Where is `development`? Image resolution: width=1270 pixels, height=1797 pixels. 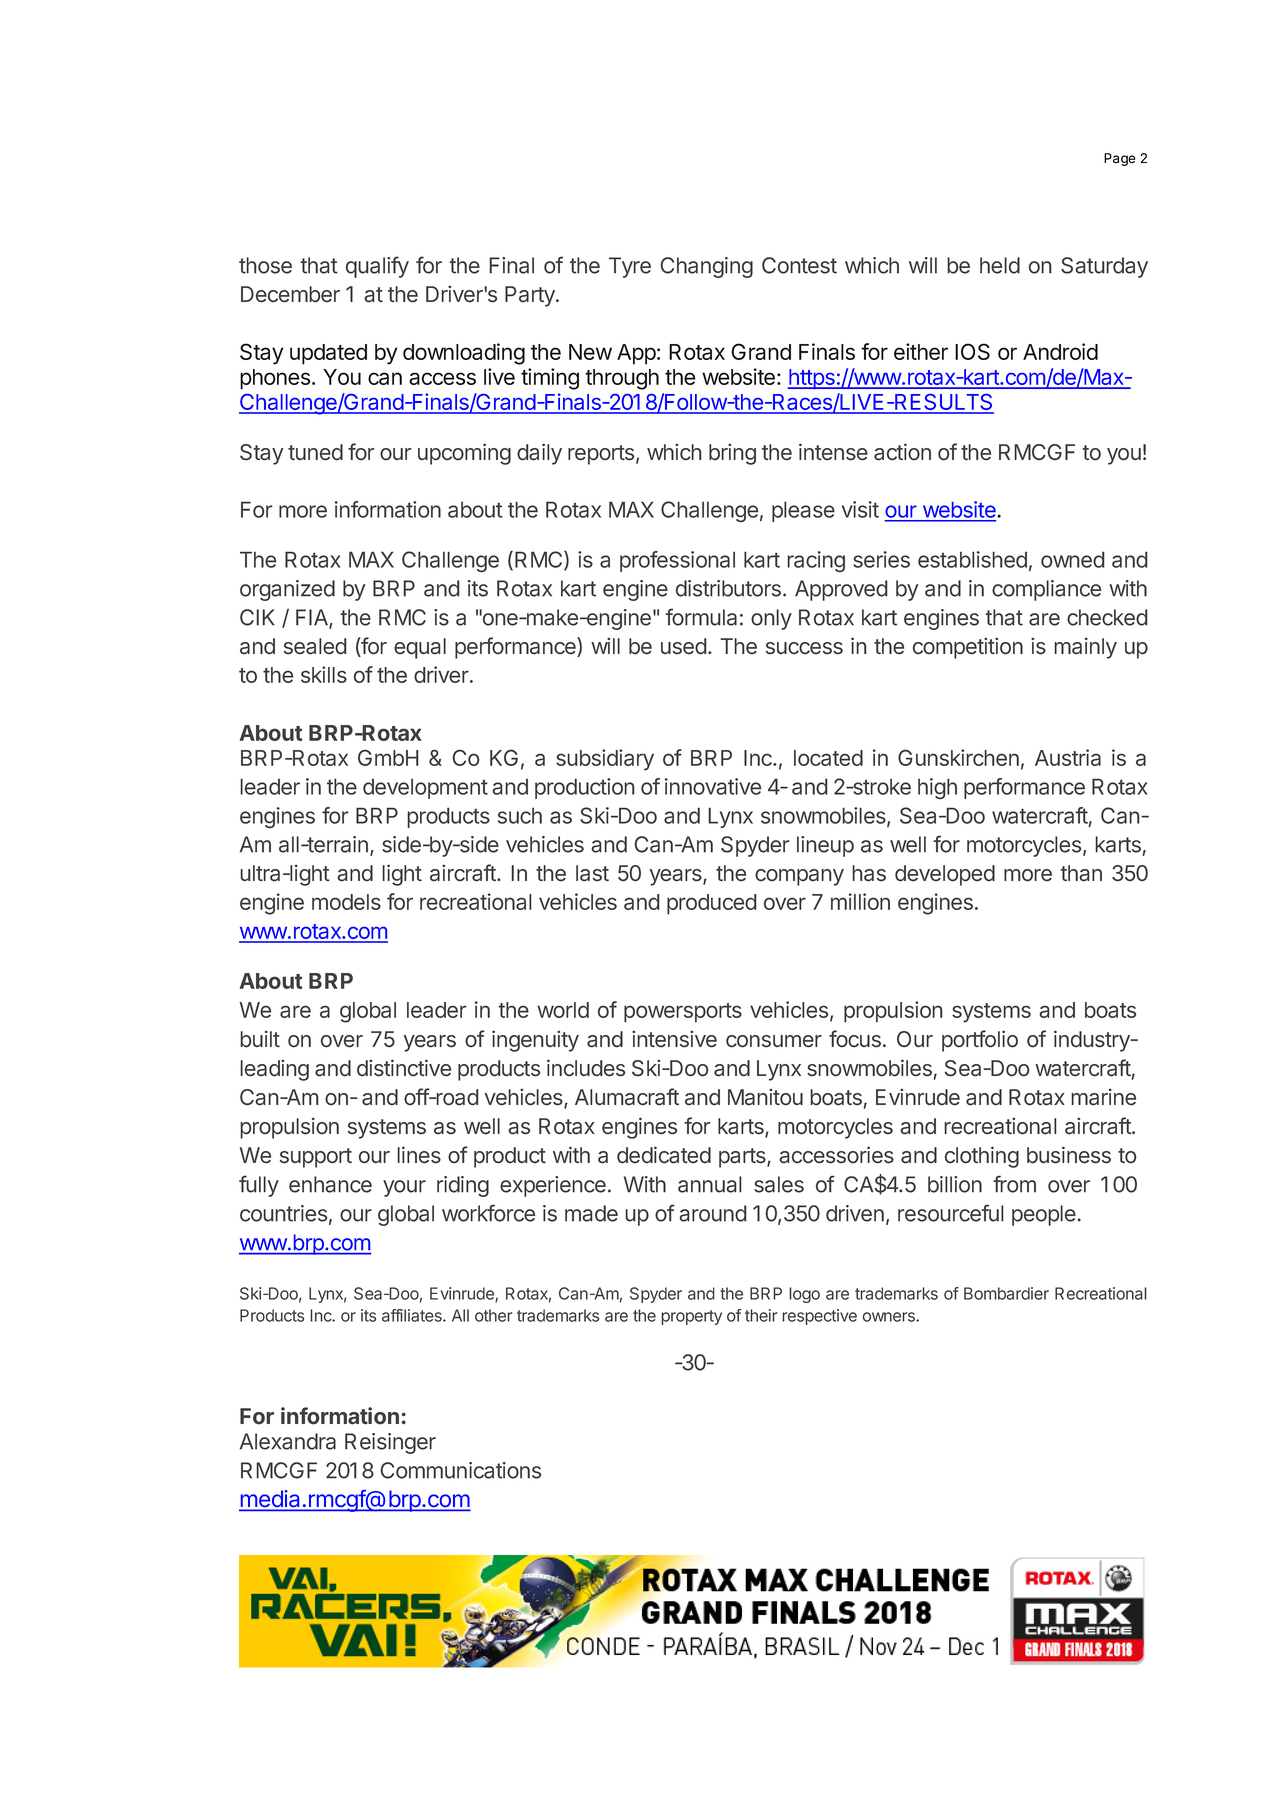 development is located at coordinates (425, 789).
